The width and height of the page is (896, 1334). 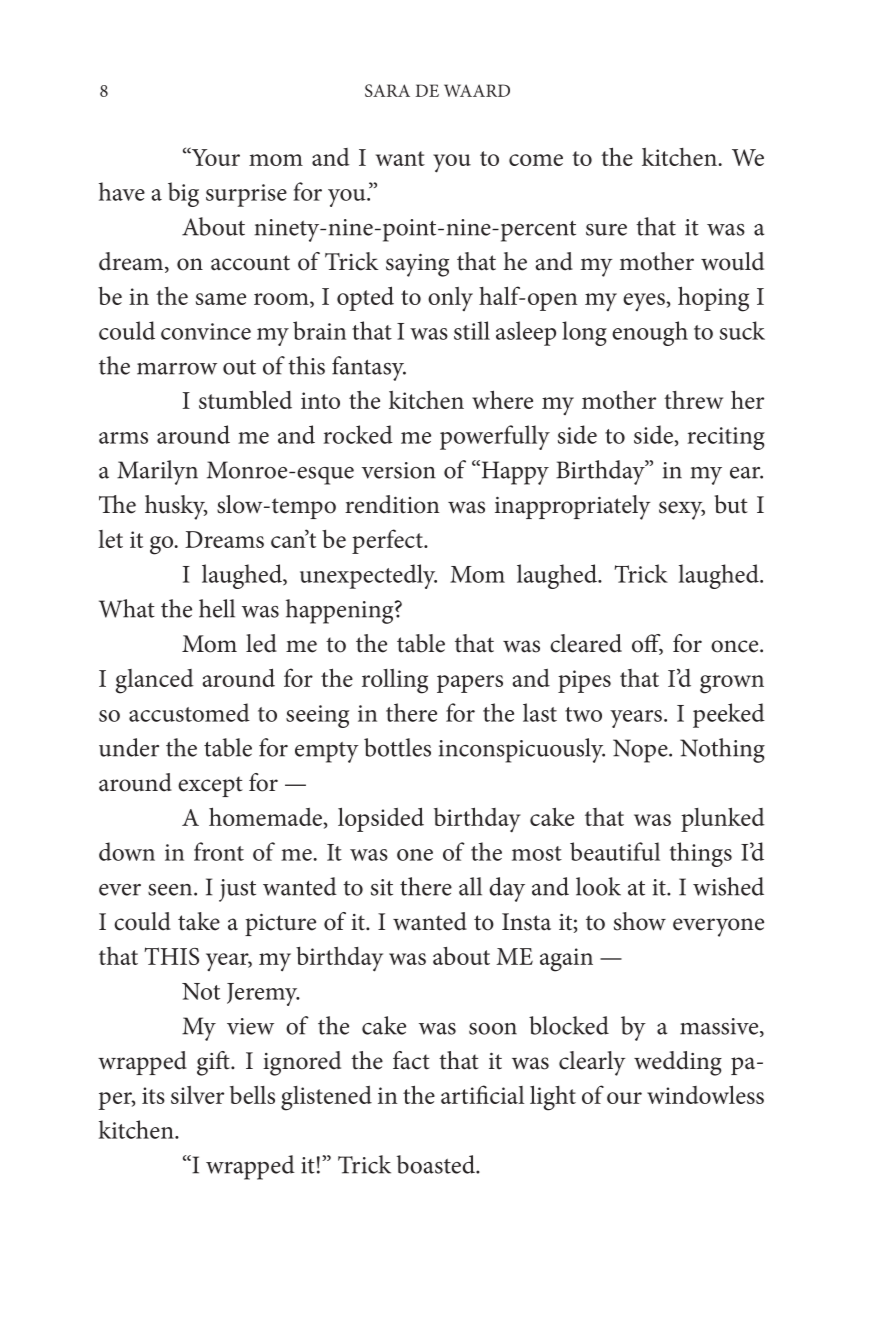 What do you see at coordinates (171, 890) in the page?
I see `seen` at bounding box center [171, 890].
